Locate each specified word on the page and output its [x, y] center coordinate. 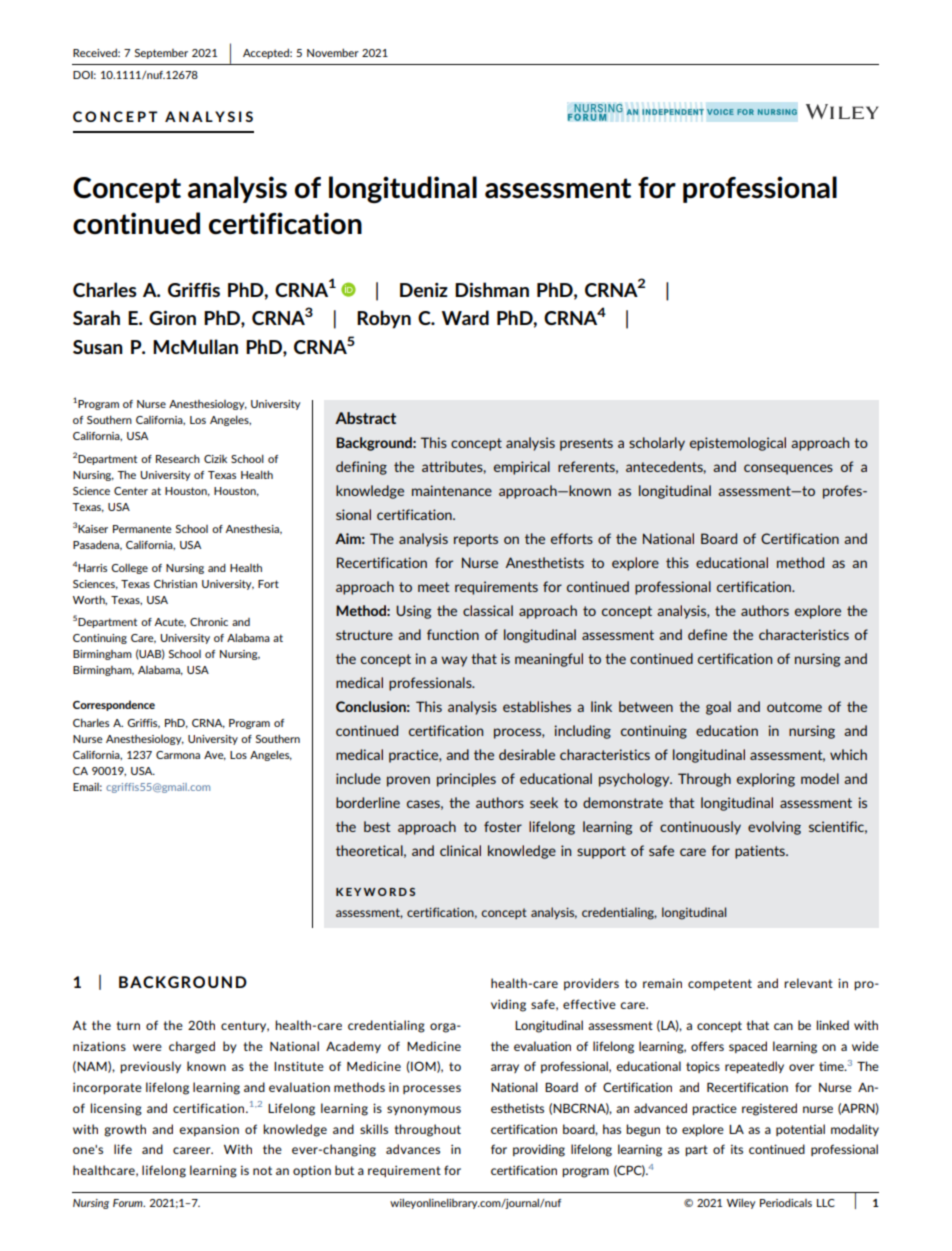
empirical [522, 468]
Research [178, 459]
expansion [209, 1130]
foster [503, 826]
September [161, 54]
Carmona [178, 755]
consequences [788, 469]
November [333, 52]
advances [413, 1149]
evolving [774, 828]
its [737, 1149]
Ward [465, 317]
